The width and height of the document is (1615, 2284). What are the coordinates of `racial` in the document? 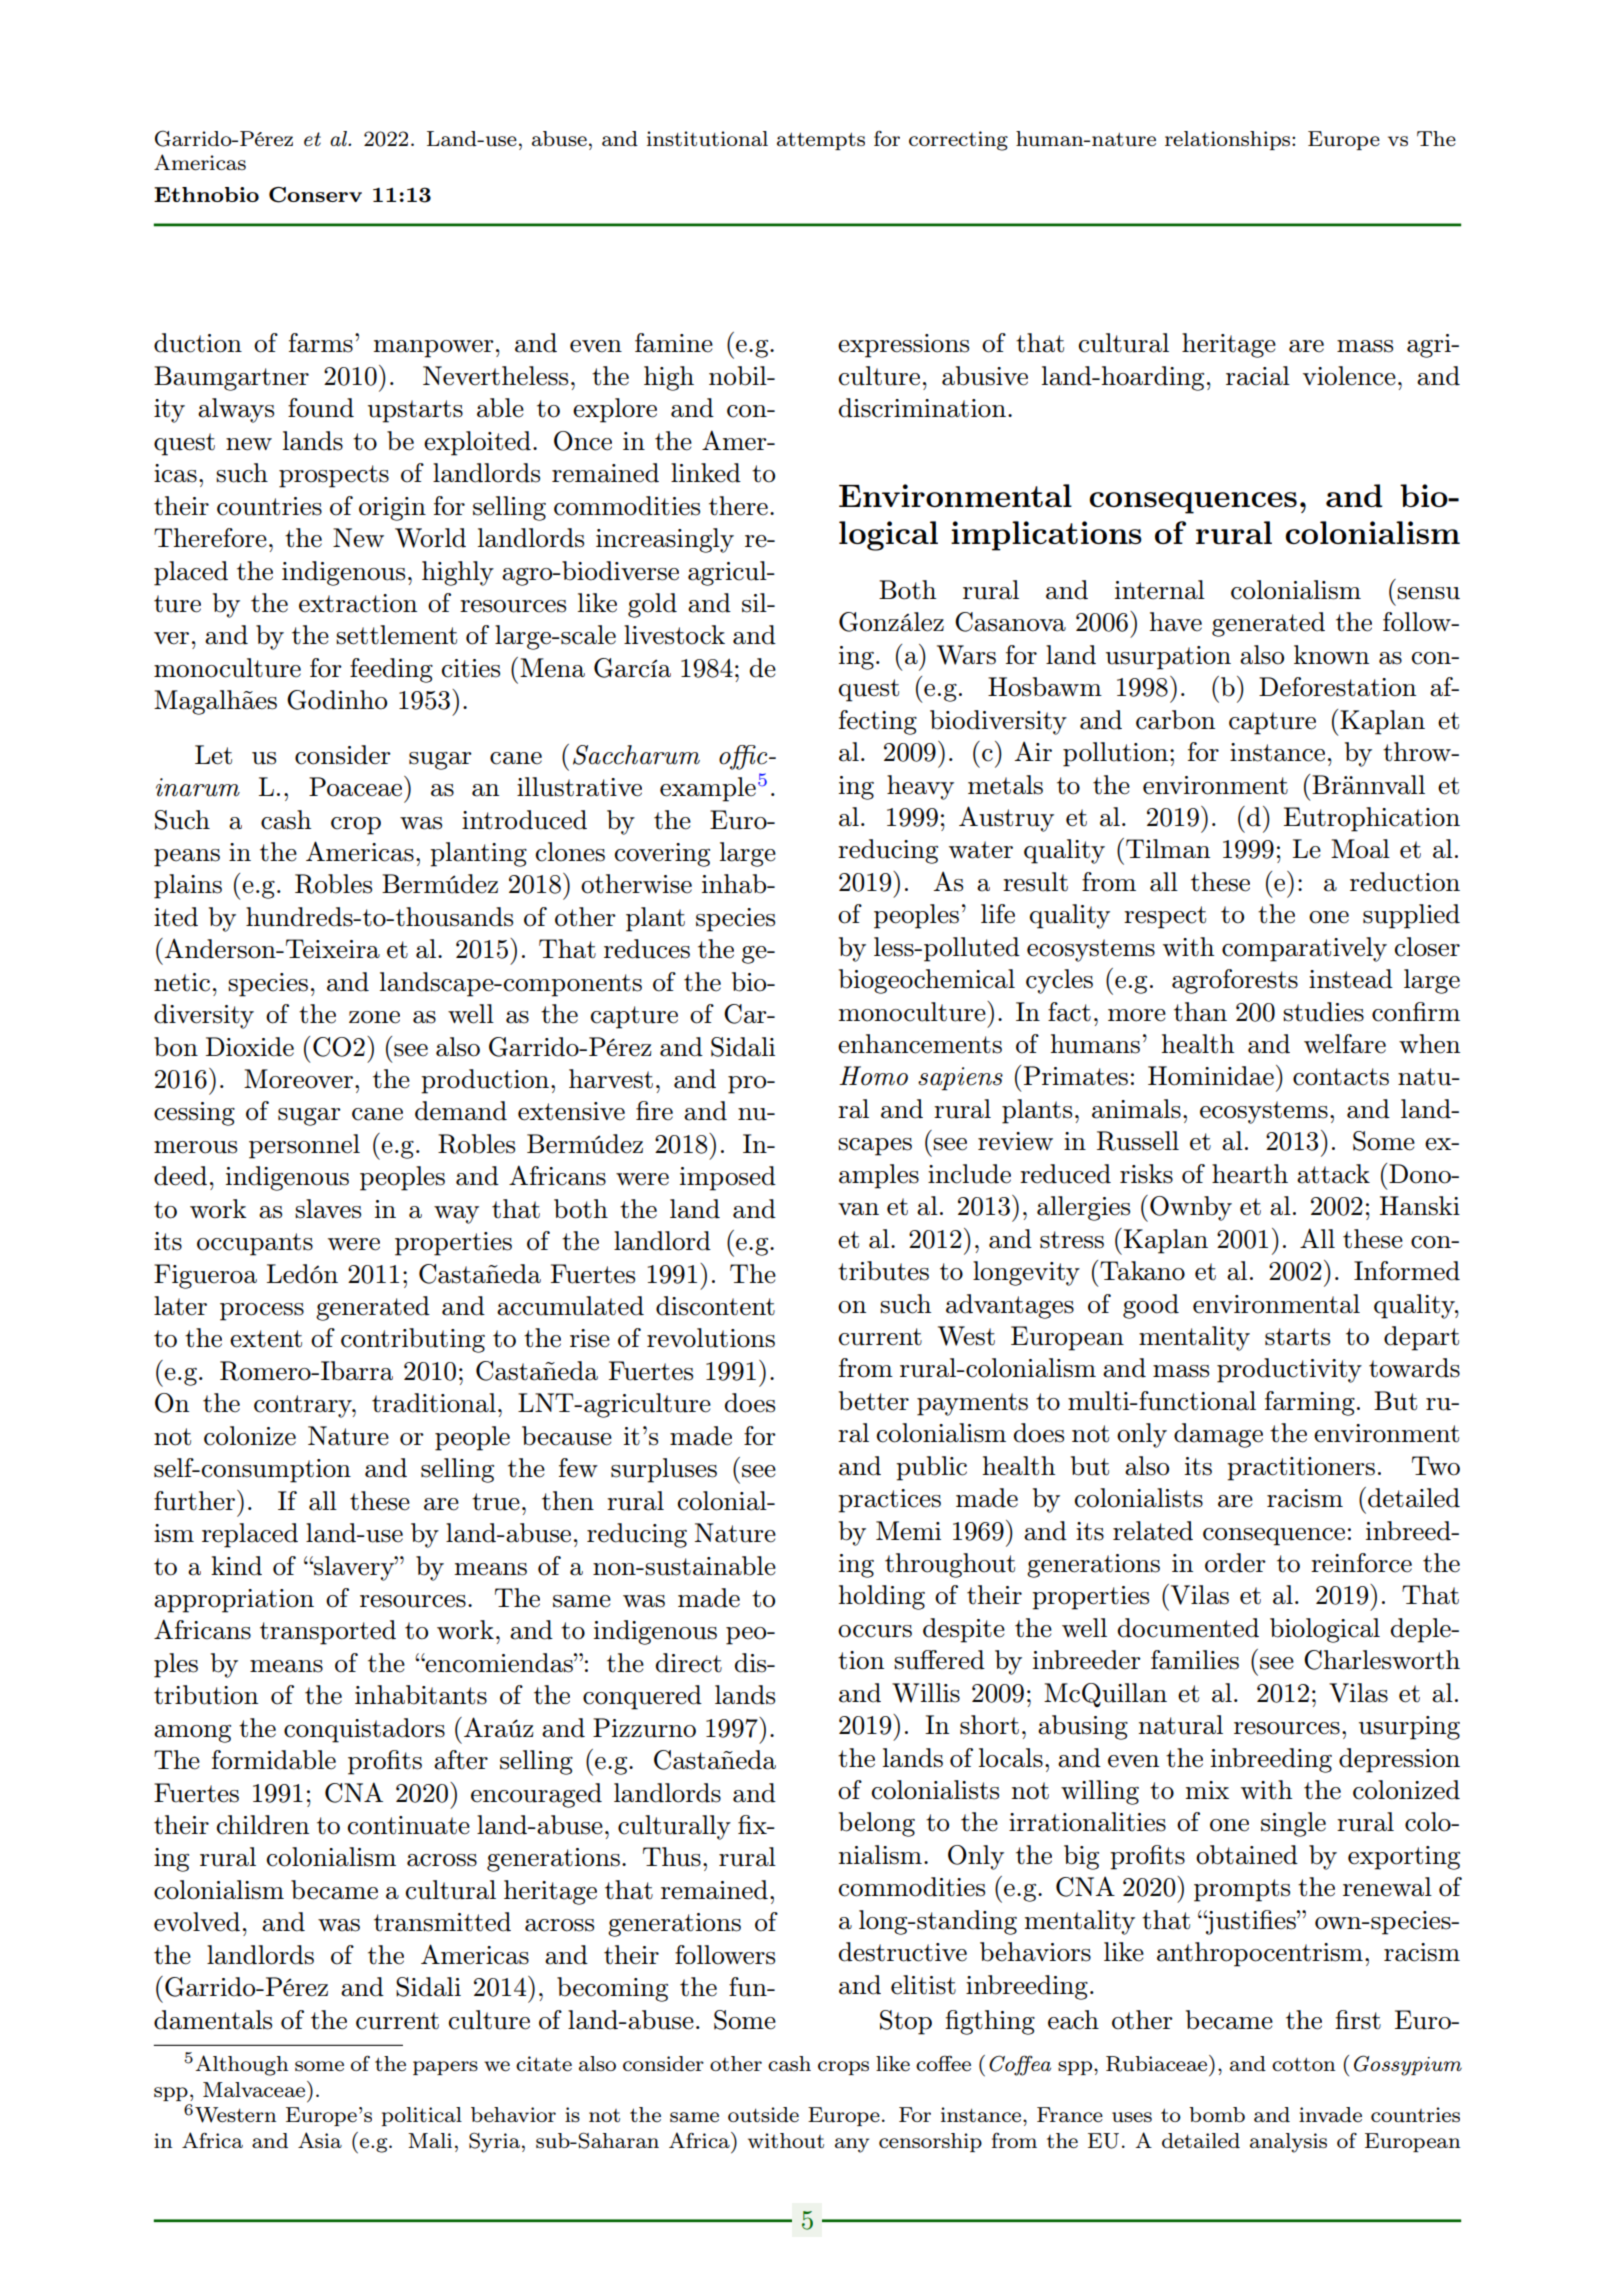 It's located at (1258, 376).
